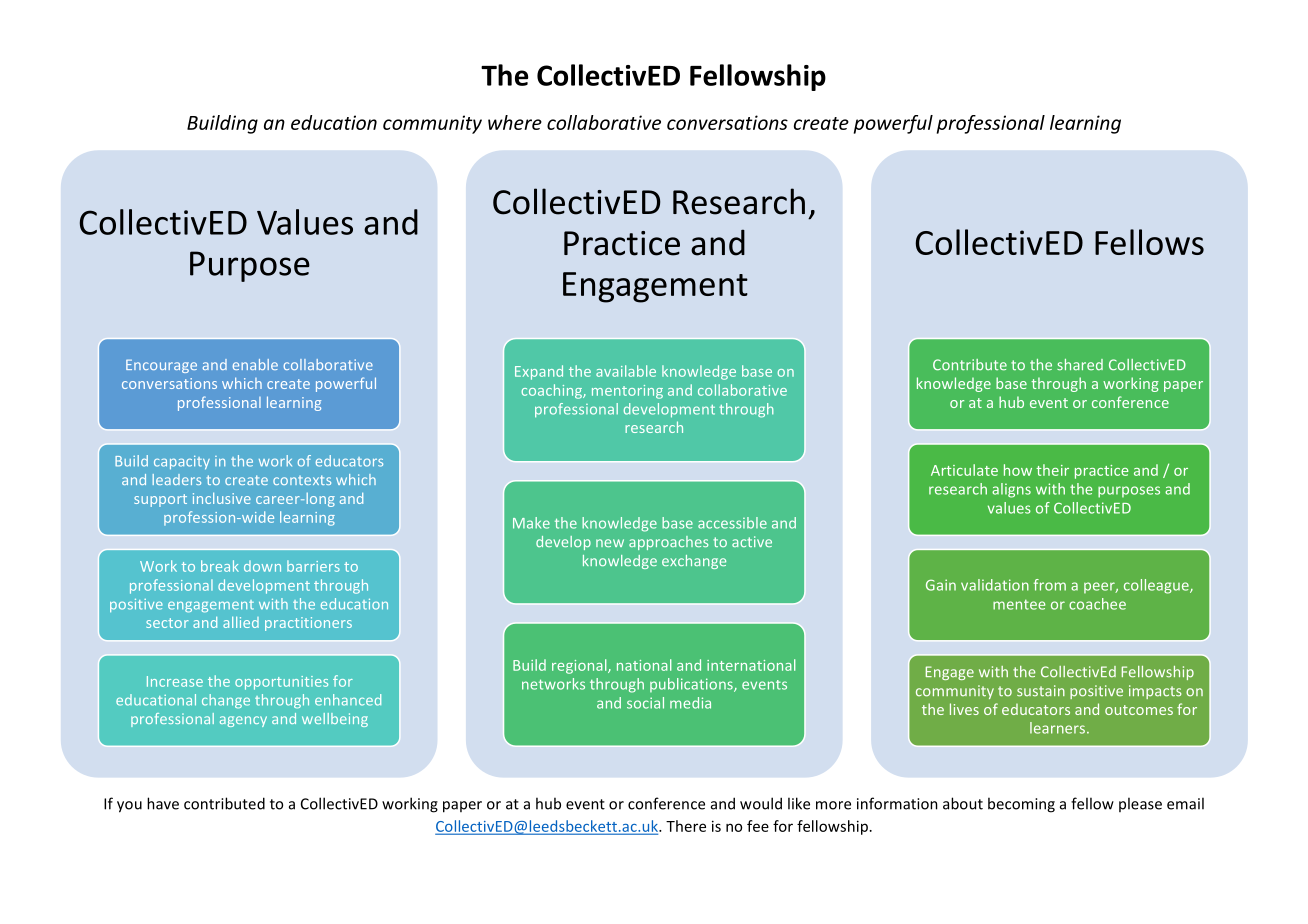 The width and height of the screenshot is (1308, 924). Describe the element at coordinates (163, 803) in the screenshot. I see `have` at that location.
